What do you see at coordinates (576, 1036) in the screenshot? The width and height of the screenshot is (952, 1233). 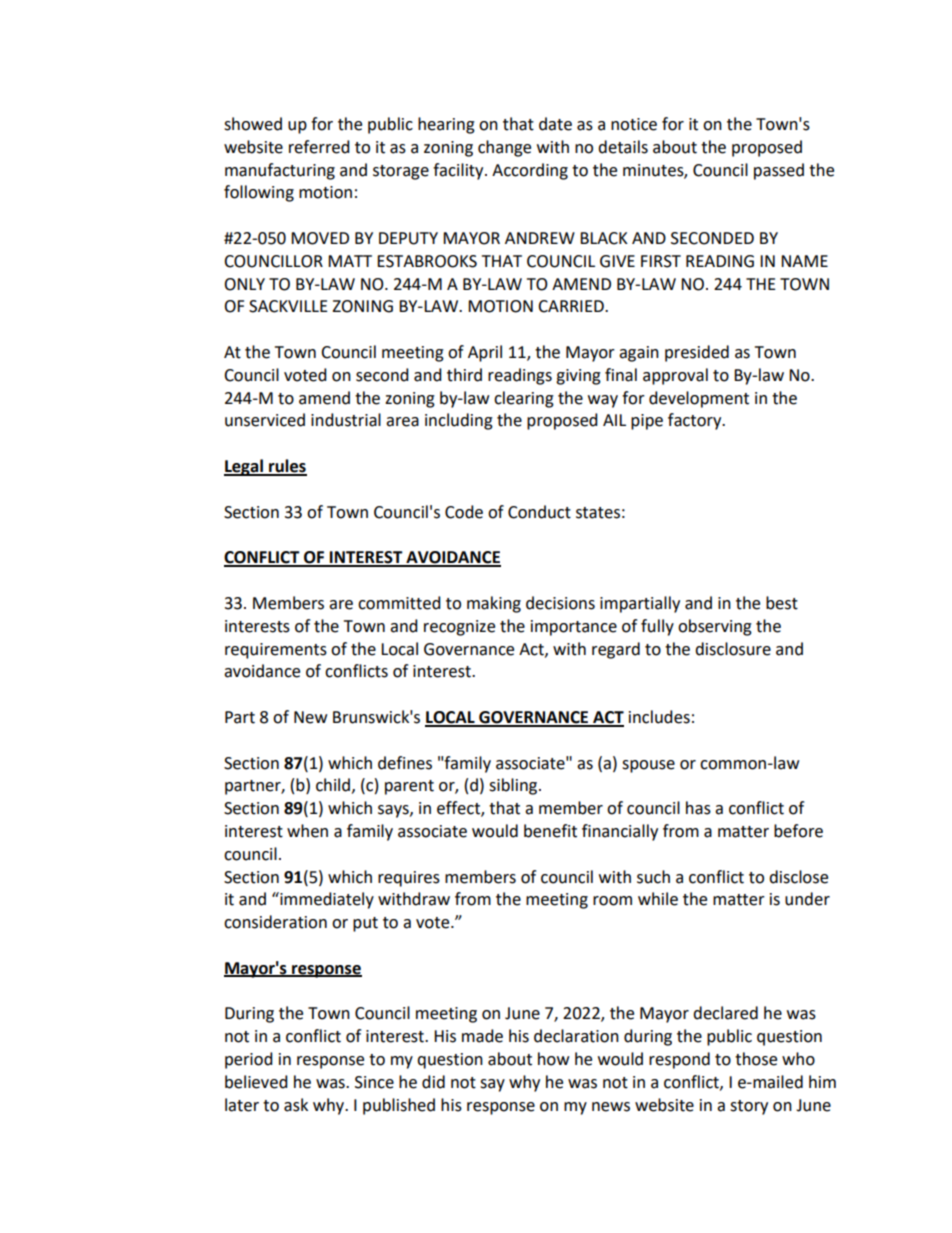 I see `declaration` at bounding box center [576, 1036].
